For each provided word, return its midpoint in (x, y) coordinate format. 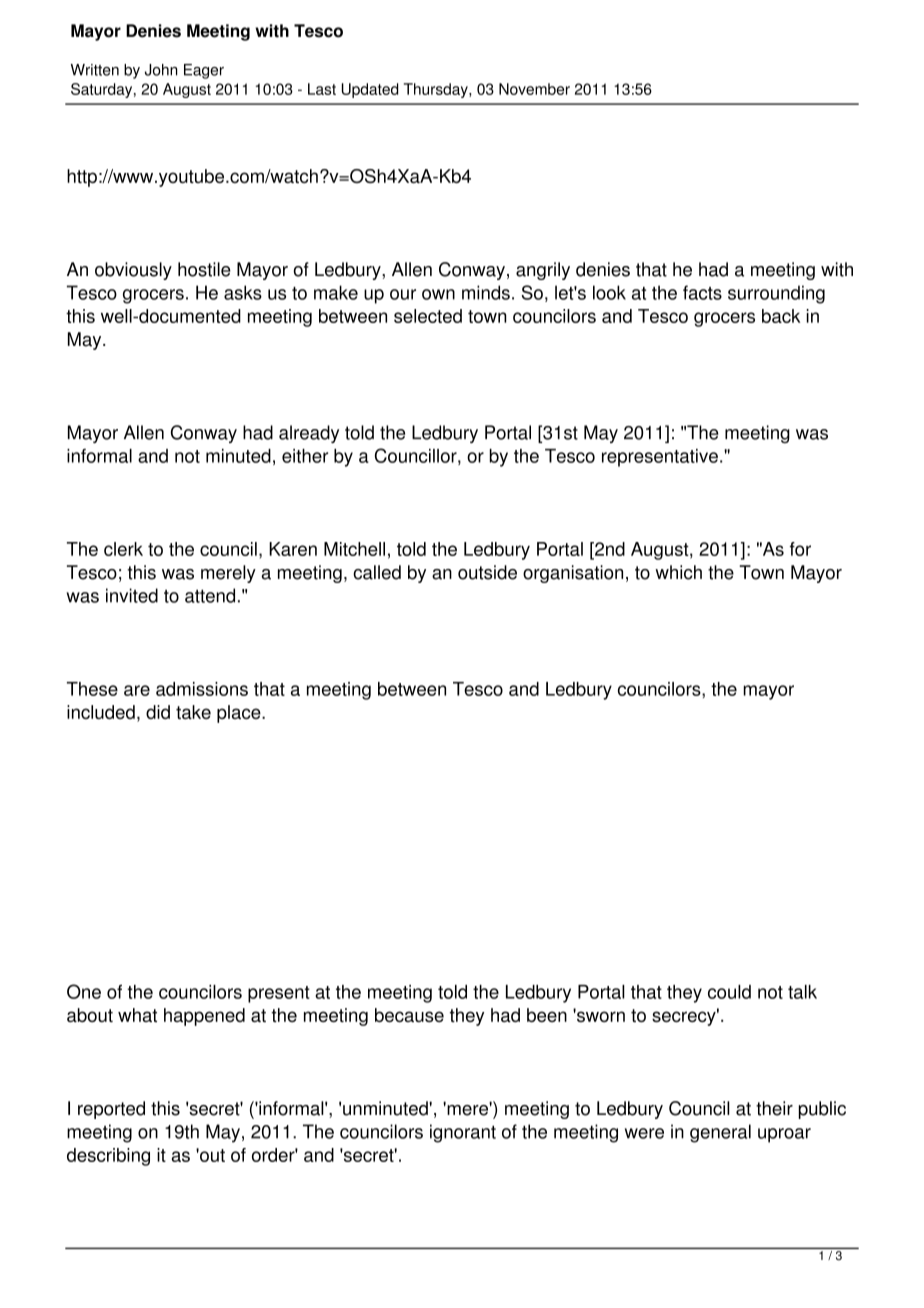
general (720, 1133)
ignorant (463, 1133)
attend (210, 595)
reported (111, 1110)
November (534, 89)
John (161, 70)
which (678, 572)
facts (702, 292)
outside (487, 572)
